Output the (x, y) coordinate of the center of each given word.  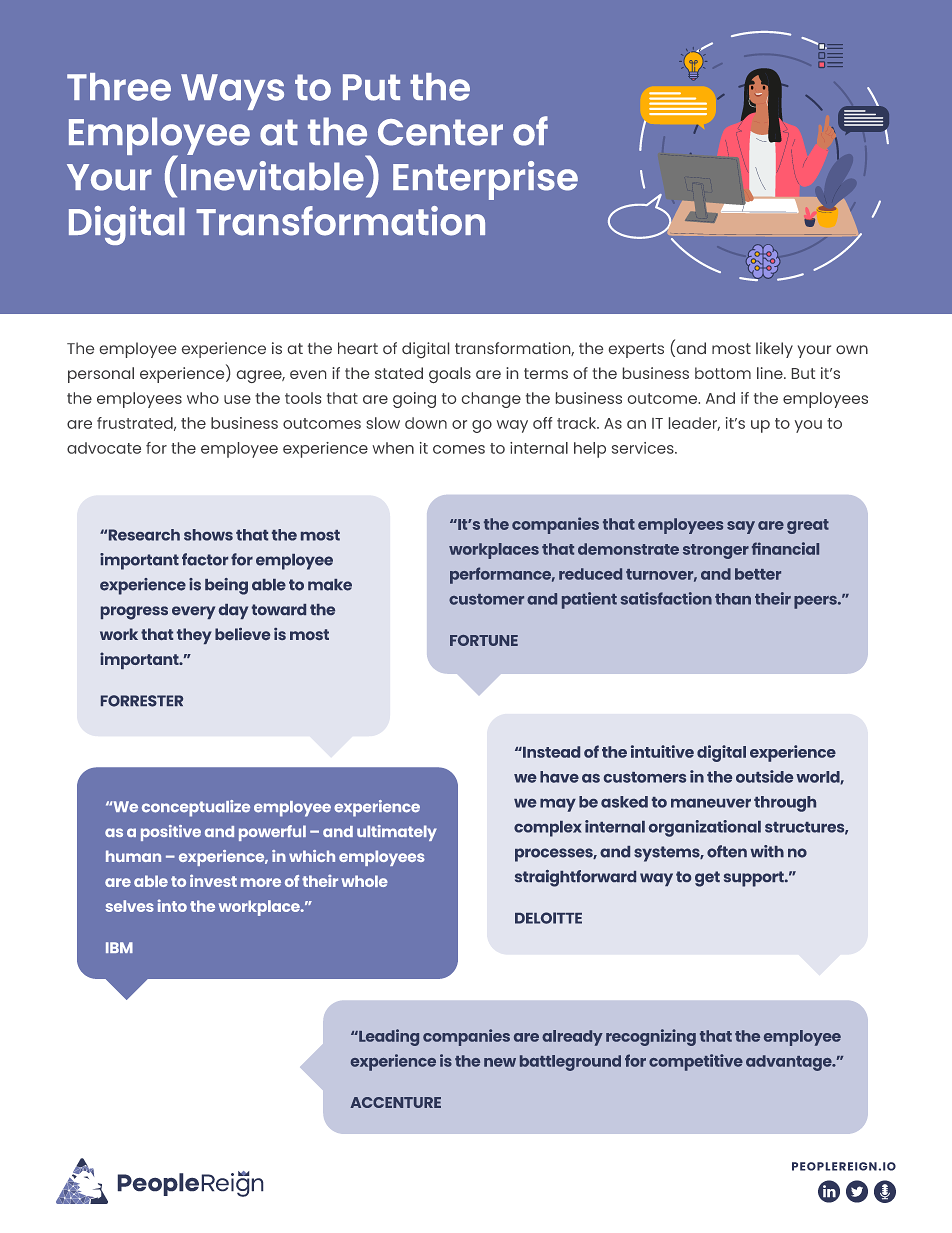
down (426, 423)
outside (764, 776)
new (500, 1062)
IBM (119, 947)
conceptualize (196, 808)
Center (440, 132)
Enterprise (485, 180)
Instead (550, 752)
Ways (232, 92)
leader (694, 424)
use (237, 399)
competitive (696, 1062)
